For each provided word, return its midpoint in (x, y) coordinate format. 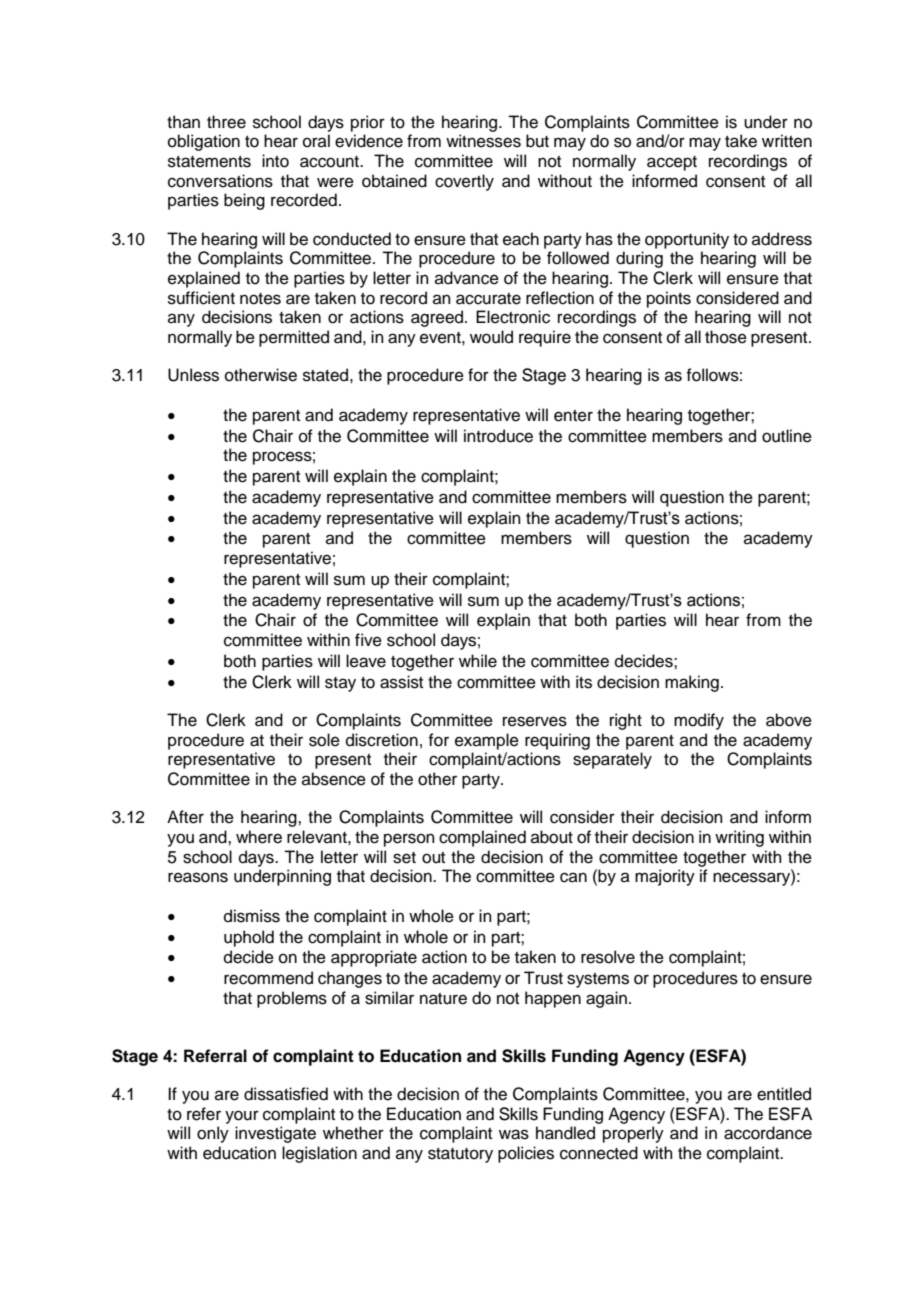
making (692, 683)
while (478, 661)
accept (672, 163)
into (275, 161)
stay (340, 684)
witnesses (483, 141)
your (242, 1117)
